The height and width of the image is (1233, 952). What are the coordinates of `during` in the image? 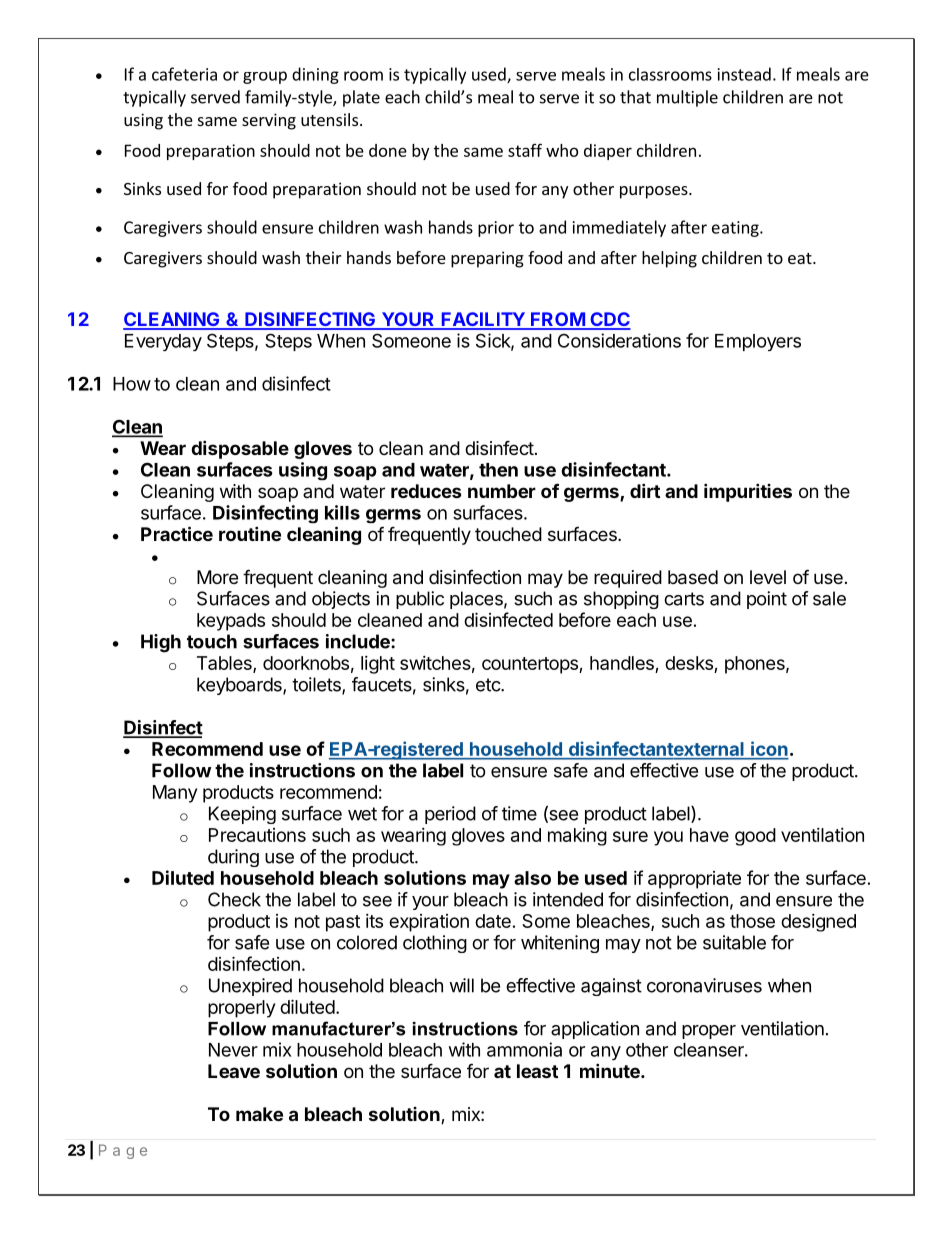 It's located at (233, 858).
